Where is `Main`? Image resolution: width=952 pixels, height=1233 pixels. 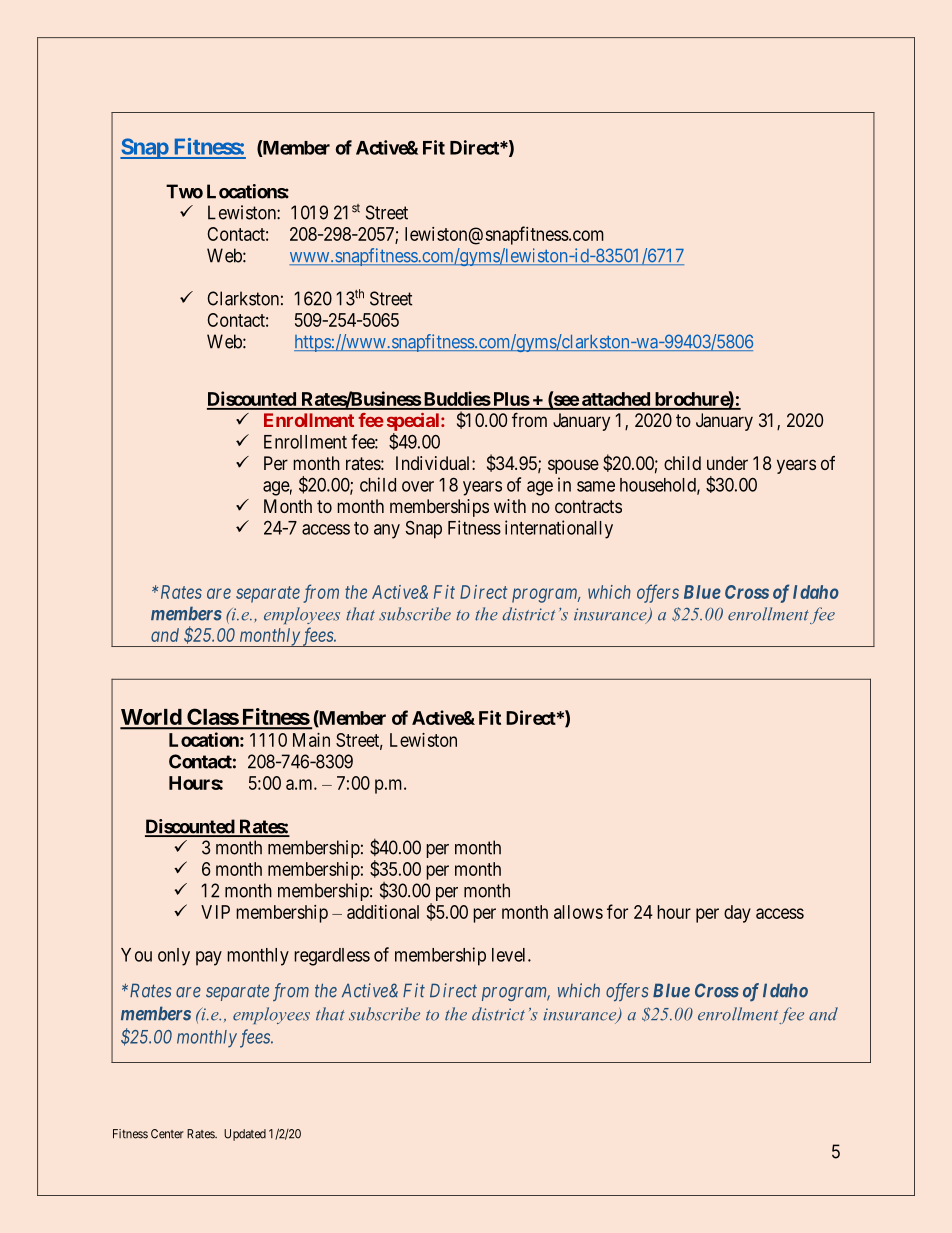 Main is located at coordinates (311, 740).
